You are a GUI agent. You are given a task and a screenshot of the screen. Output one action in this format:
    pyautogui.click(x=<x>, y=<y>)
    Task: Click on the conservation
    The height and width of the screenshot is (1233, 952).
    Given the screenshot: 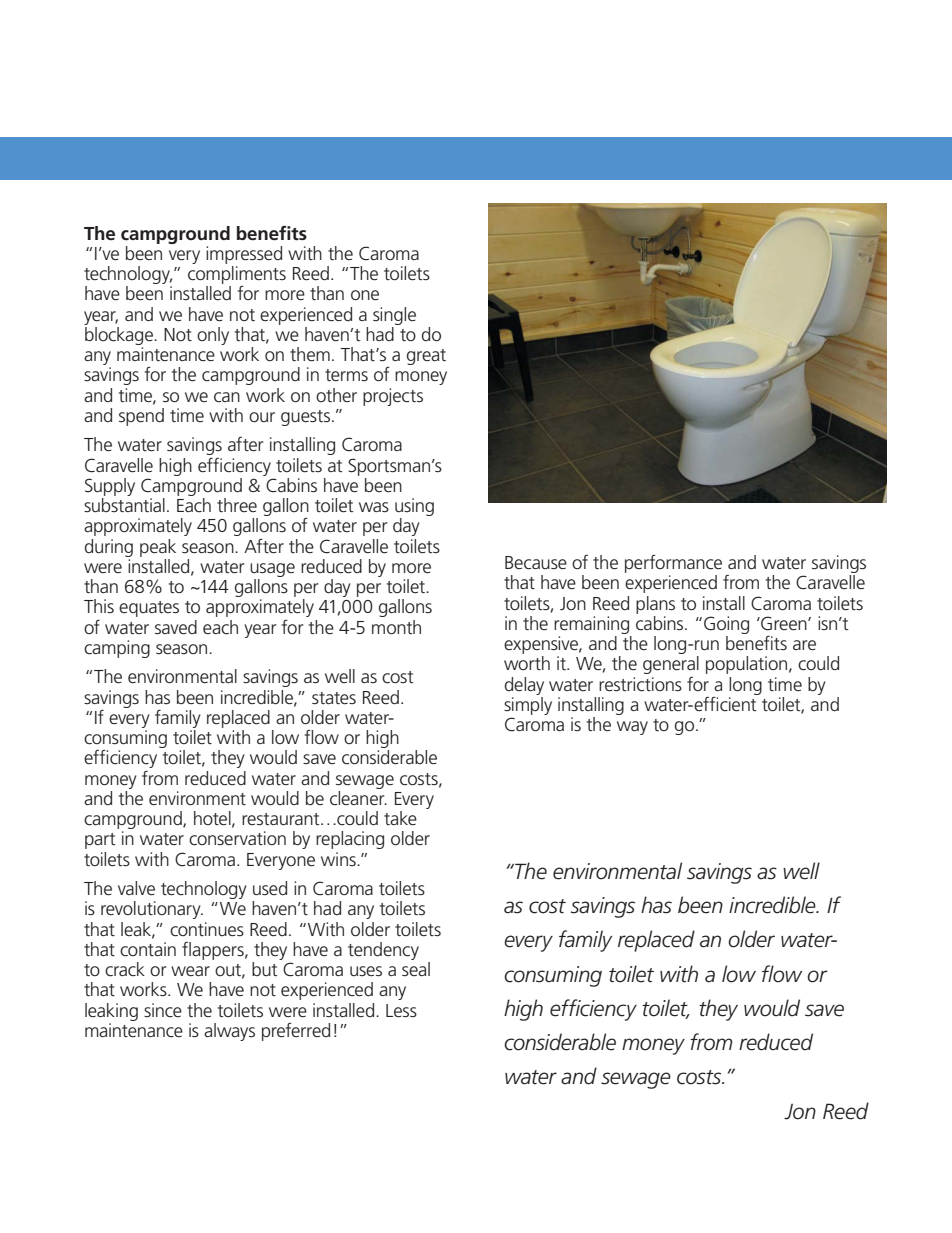 What is the action you would take?
    pyautogui.click(x=237, y=838)
